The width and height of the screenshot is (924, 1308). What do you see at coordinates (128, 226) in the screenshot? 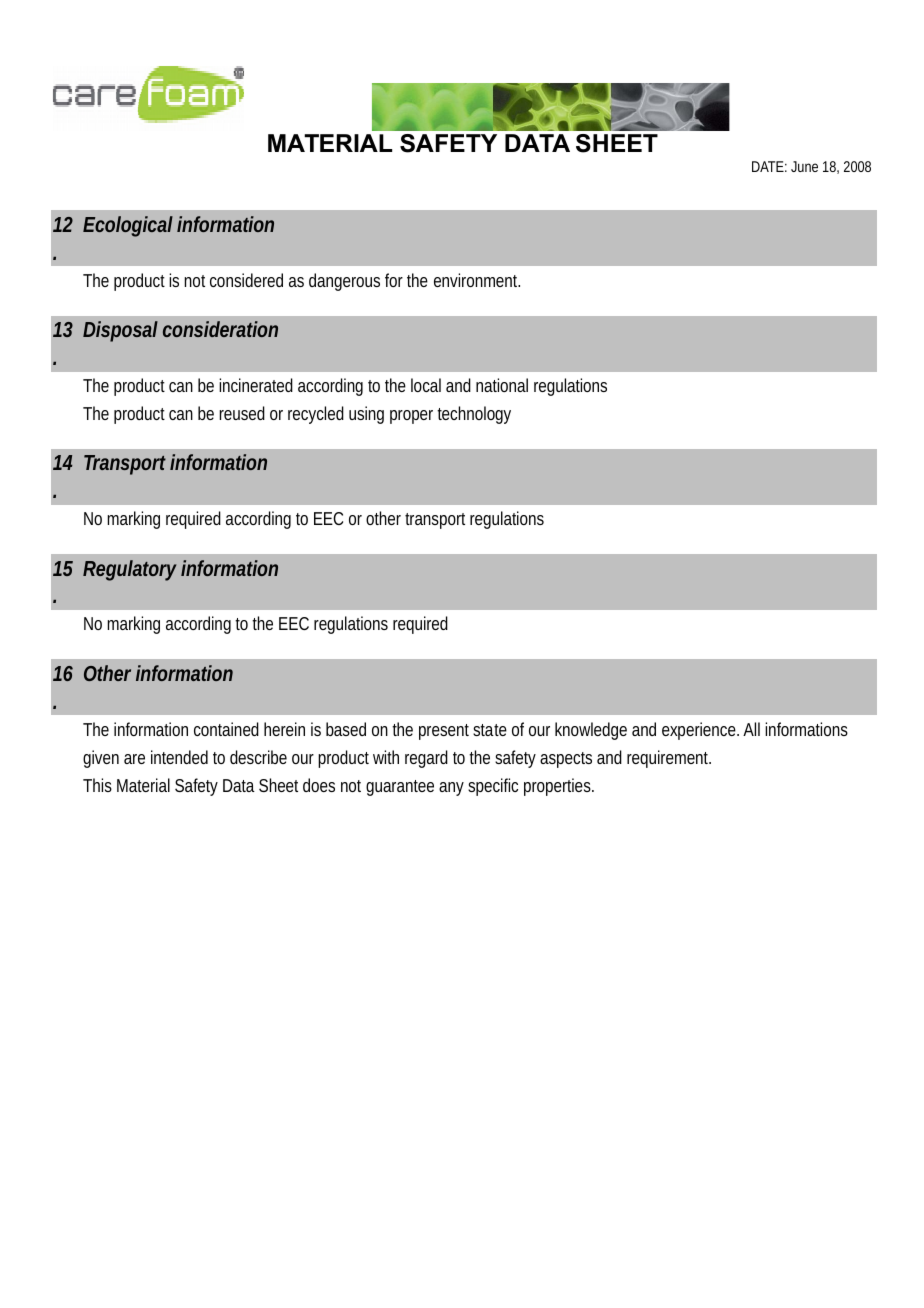
I see `Ecological` at bounding box center [128, 226].
